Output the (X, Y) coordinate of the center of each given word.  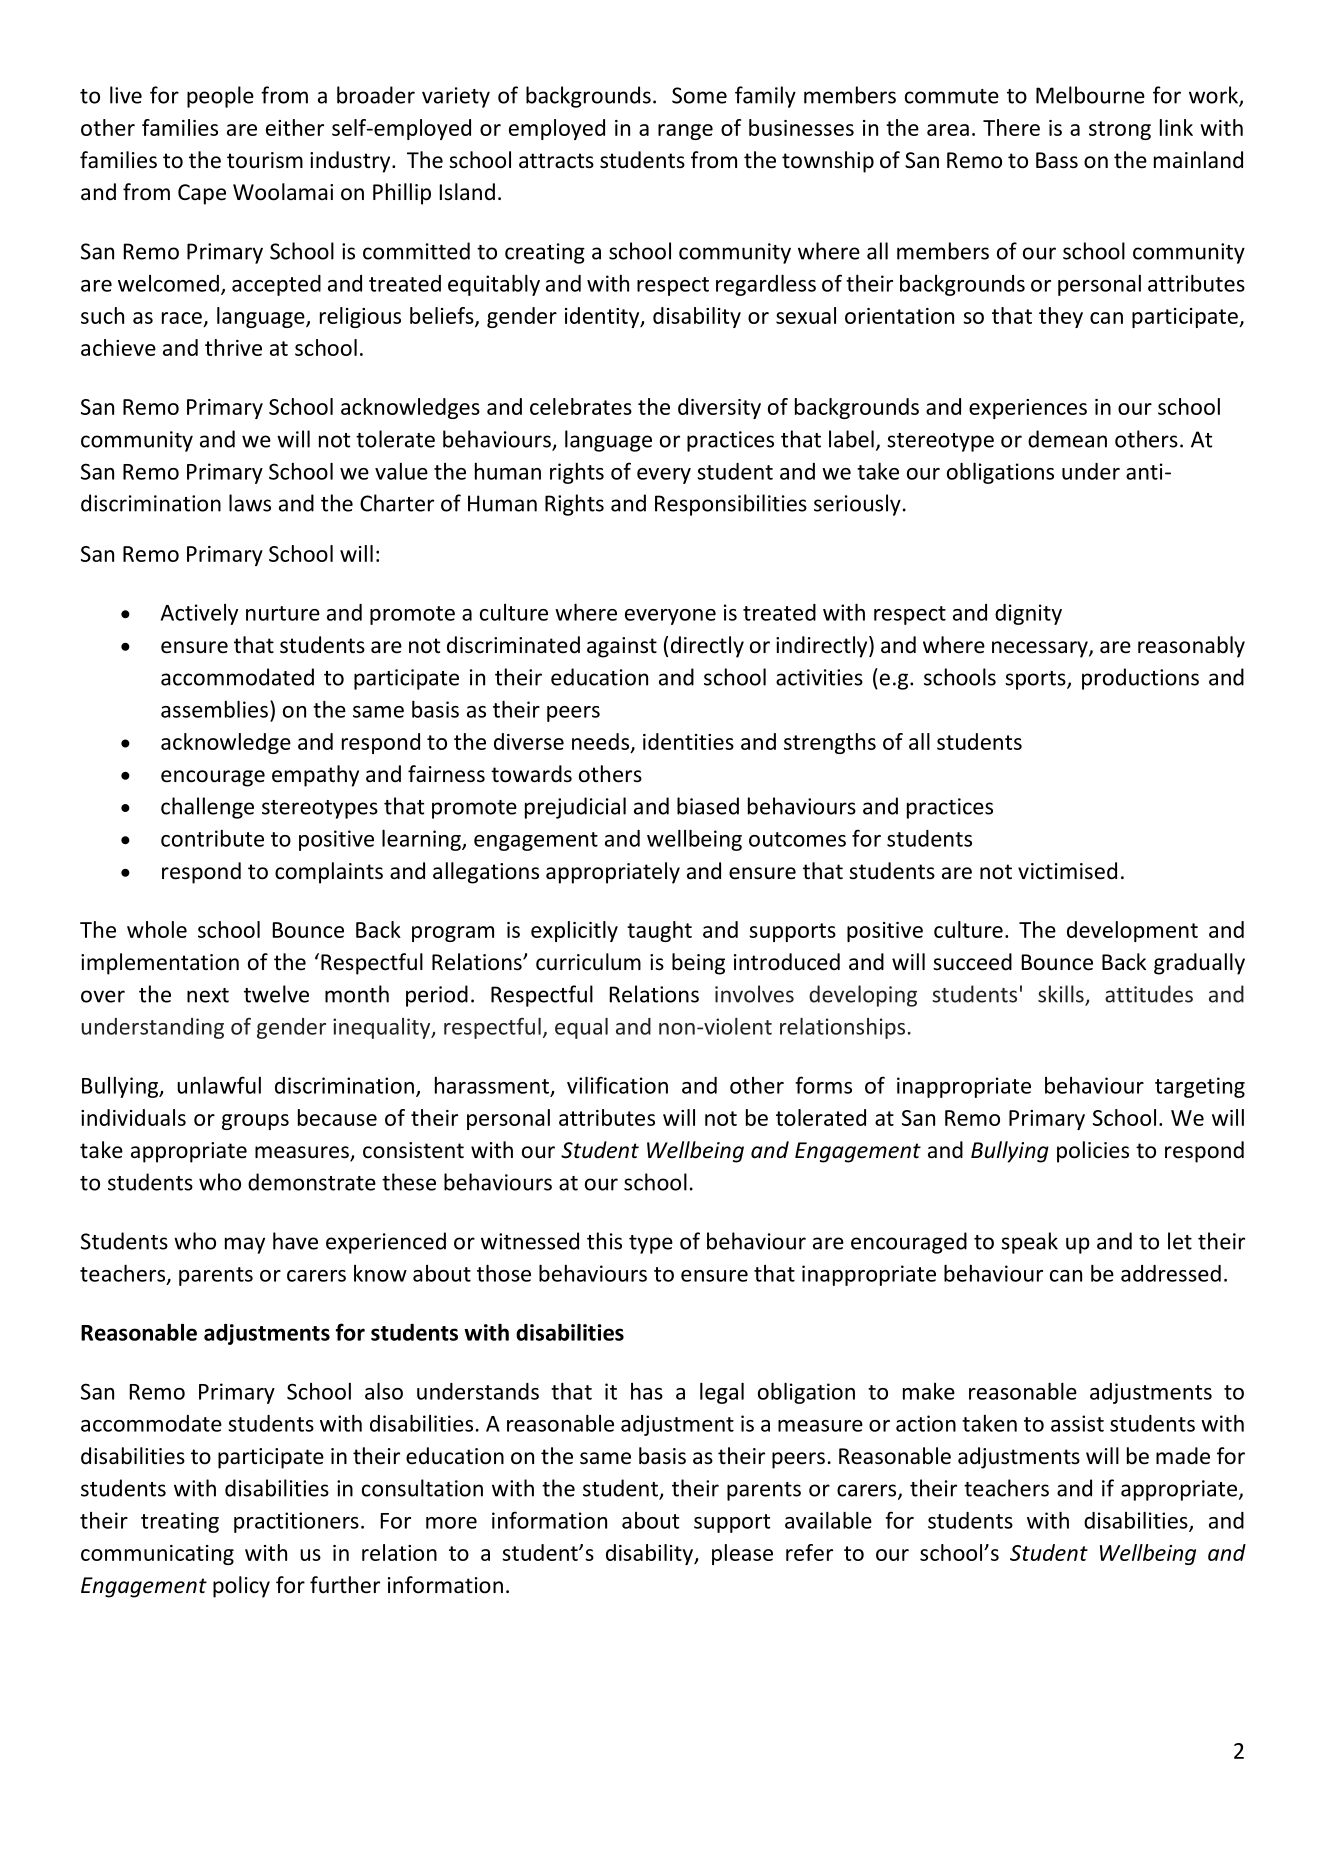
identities (688, 741)
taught (659, 931)
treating (180, 1522)
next (208, 995)
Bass (1057, 160)
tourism (265, 160)
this (604, 1241)
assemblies (214, 709)
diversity (719, 408)
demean (1067, 439)
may (245, 1245)
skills (1062, 995)
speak (1029, 1243)
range (685, 132)
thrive (233, 347)
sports (1036, 680)
